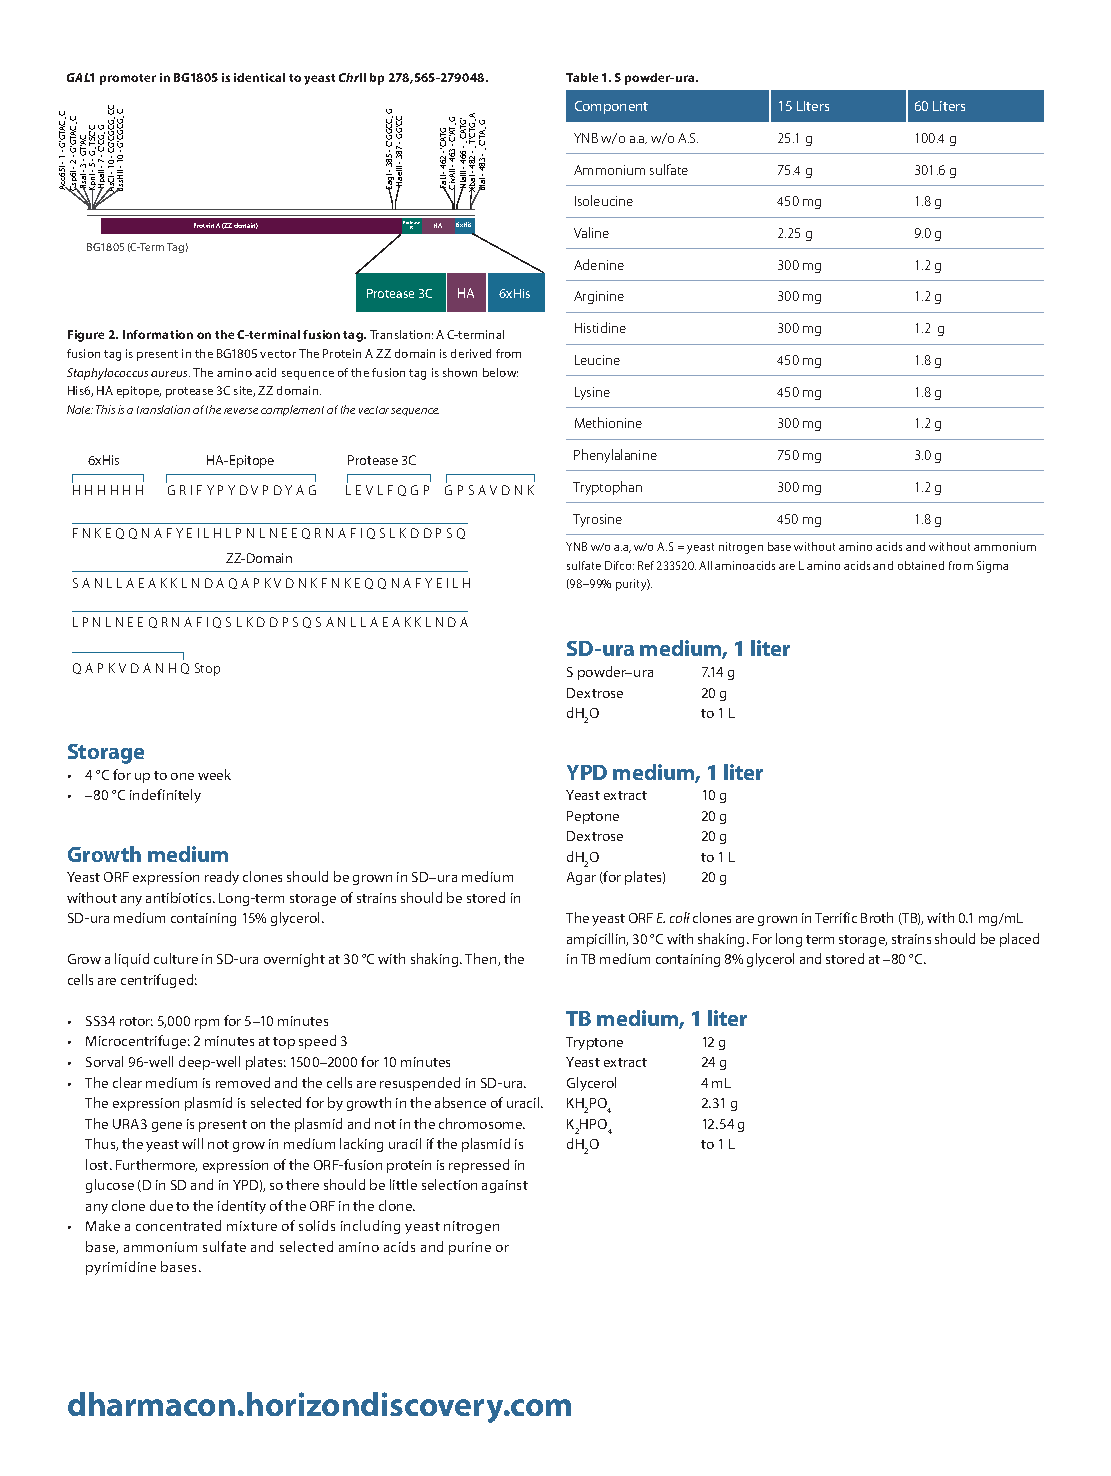  I want to click on concentrated, so click(178, 1225).
